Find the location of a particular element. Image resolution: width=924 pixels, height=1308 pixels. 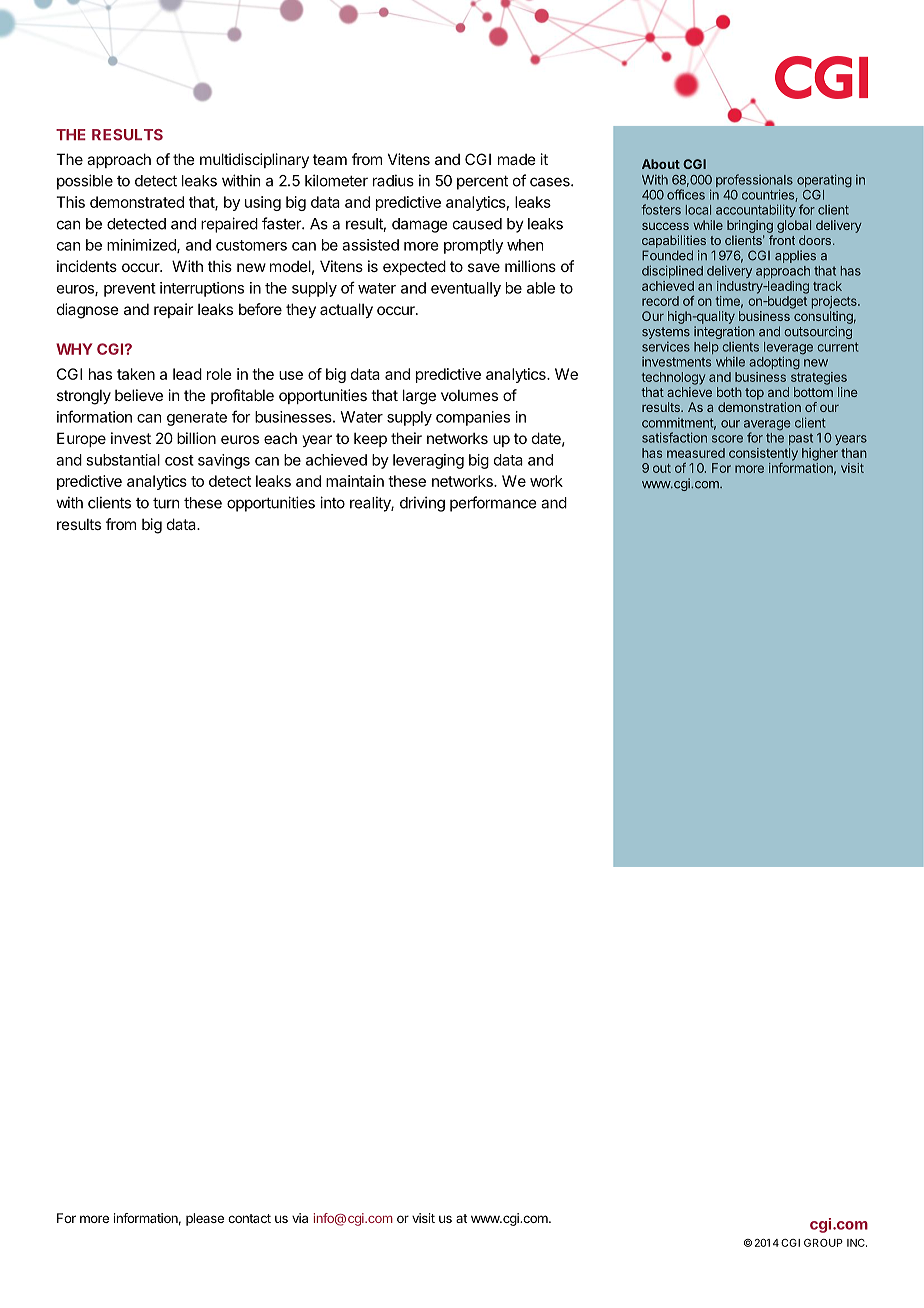

via is located at coordinates (300, 1218).
